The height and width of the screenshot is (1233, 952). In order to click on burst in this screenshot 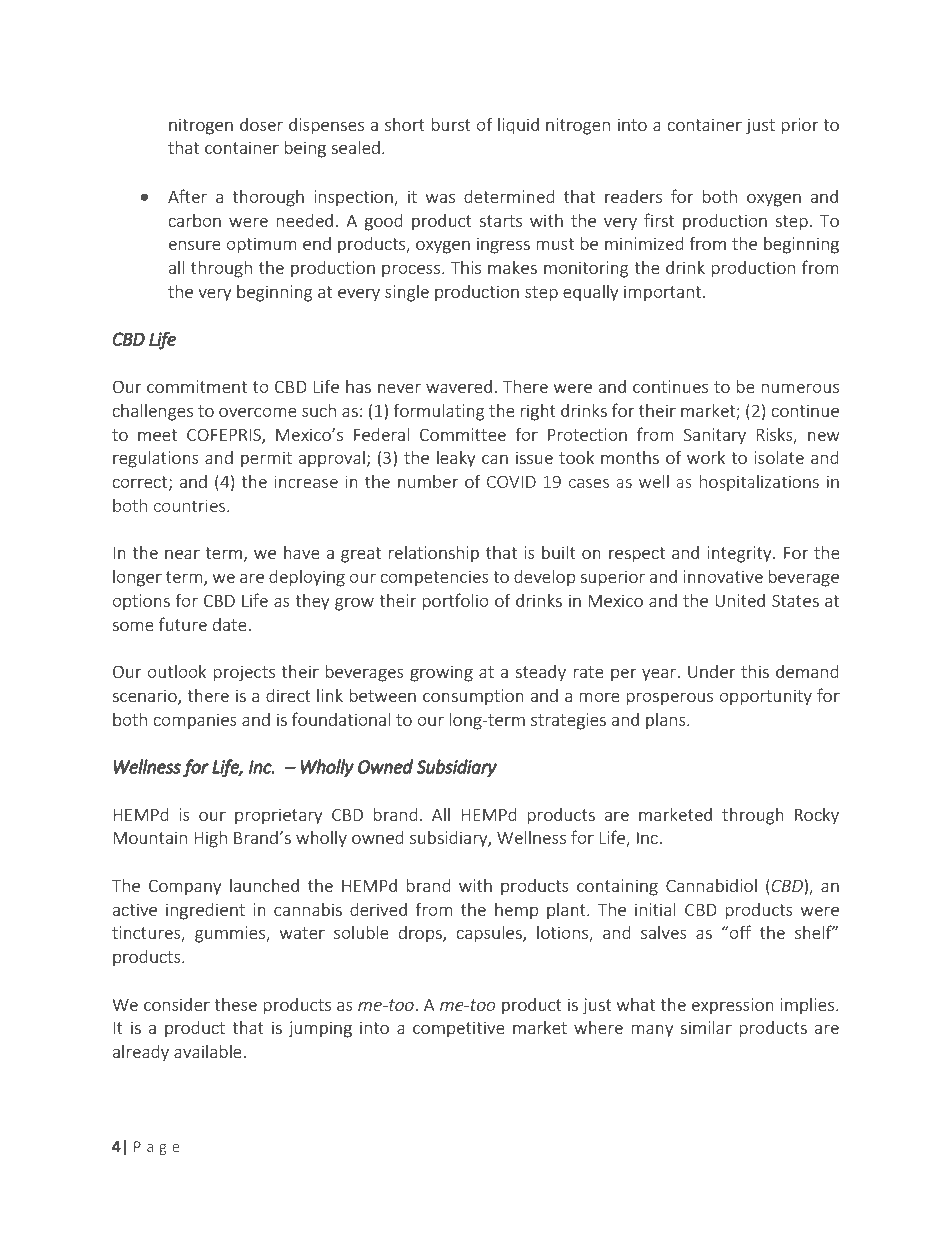, I will do `click(451, 124)`.
